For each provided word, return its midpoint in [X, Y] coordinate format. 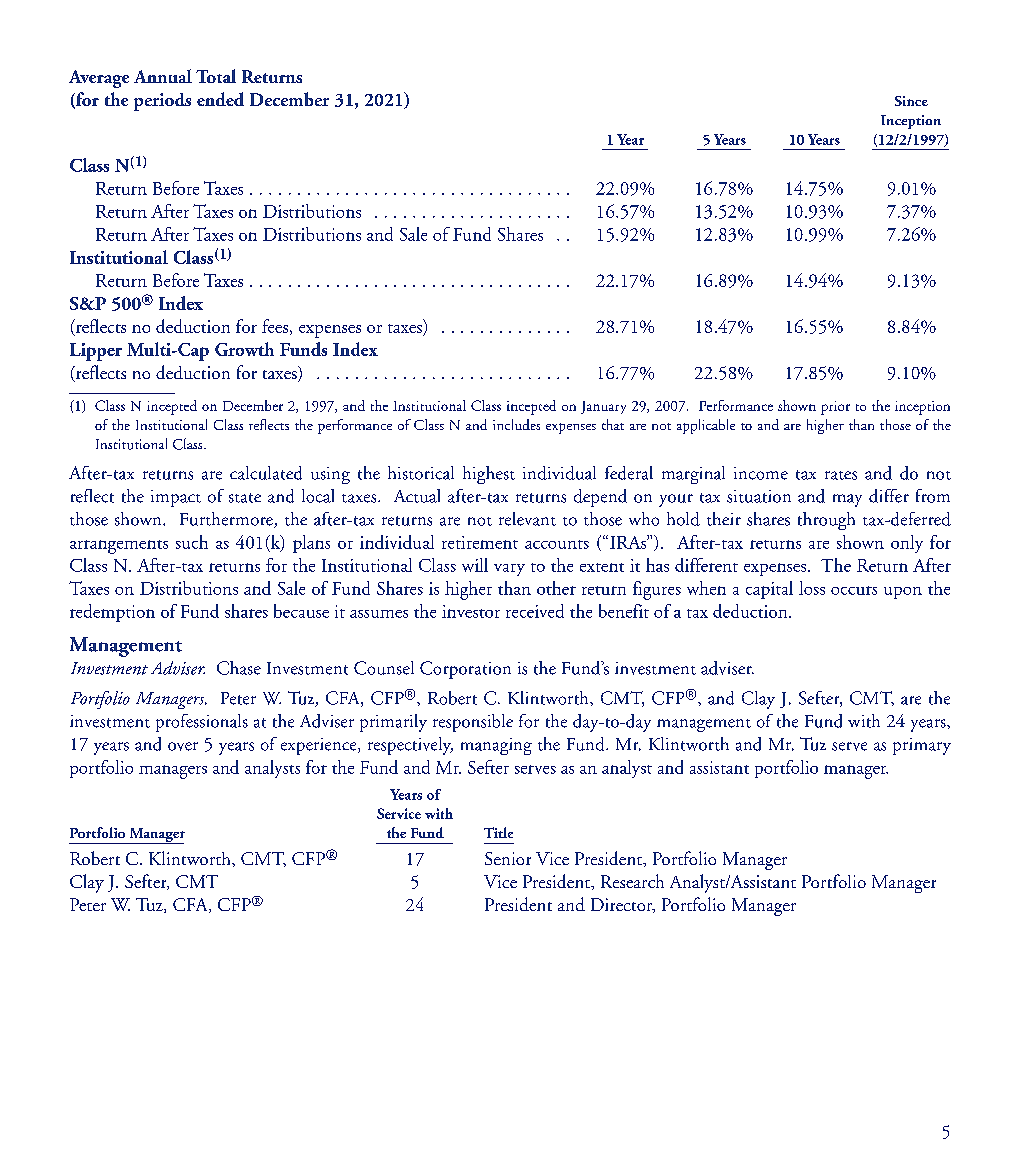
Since [911, 101]
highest [489, 475]
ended [220, 99]
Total [216, 76]
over [183, 746]
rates [841, 475]
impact [176, 498]
